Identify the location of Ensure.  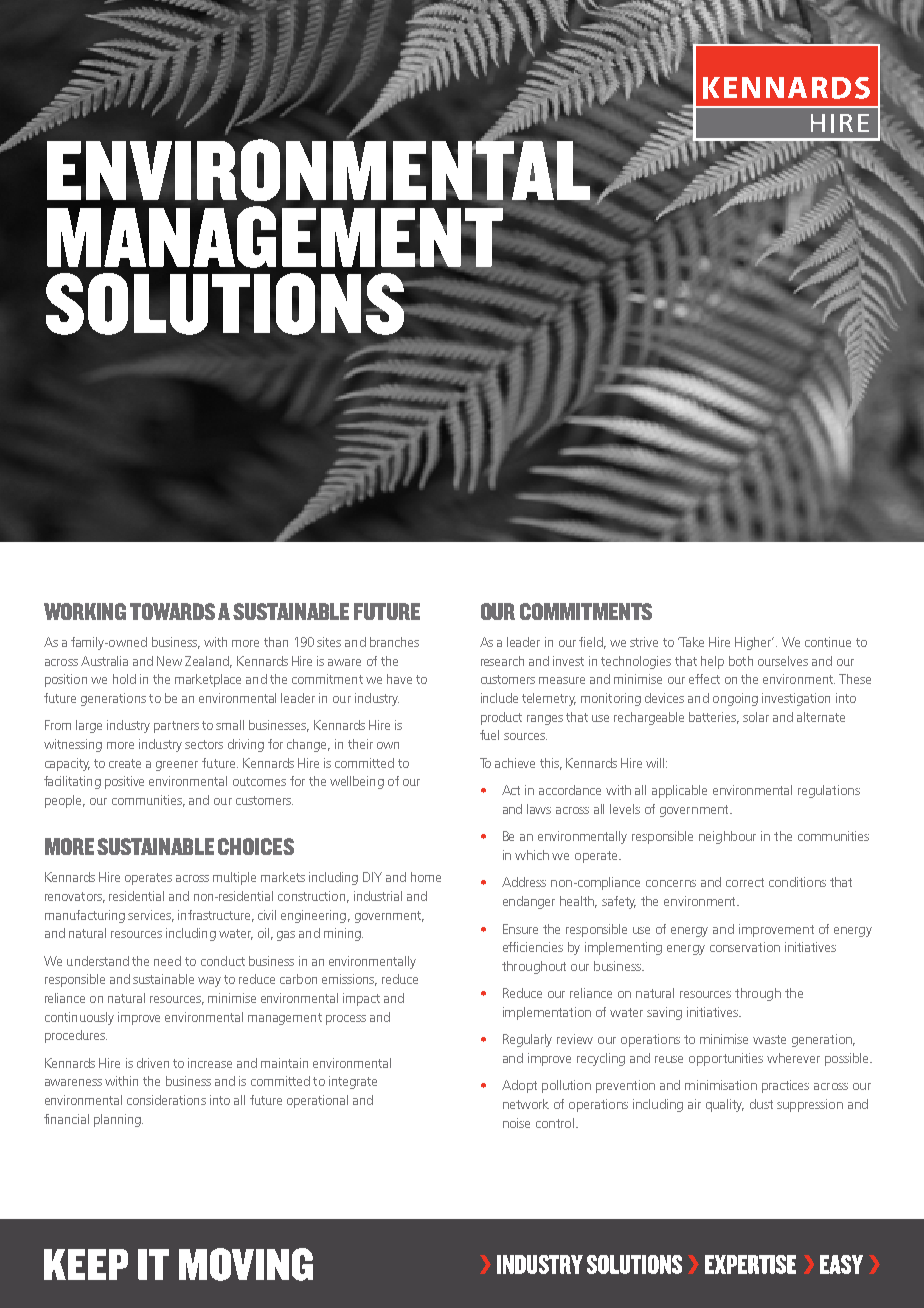
(520, 929).
